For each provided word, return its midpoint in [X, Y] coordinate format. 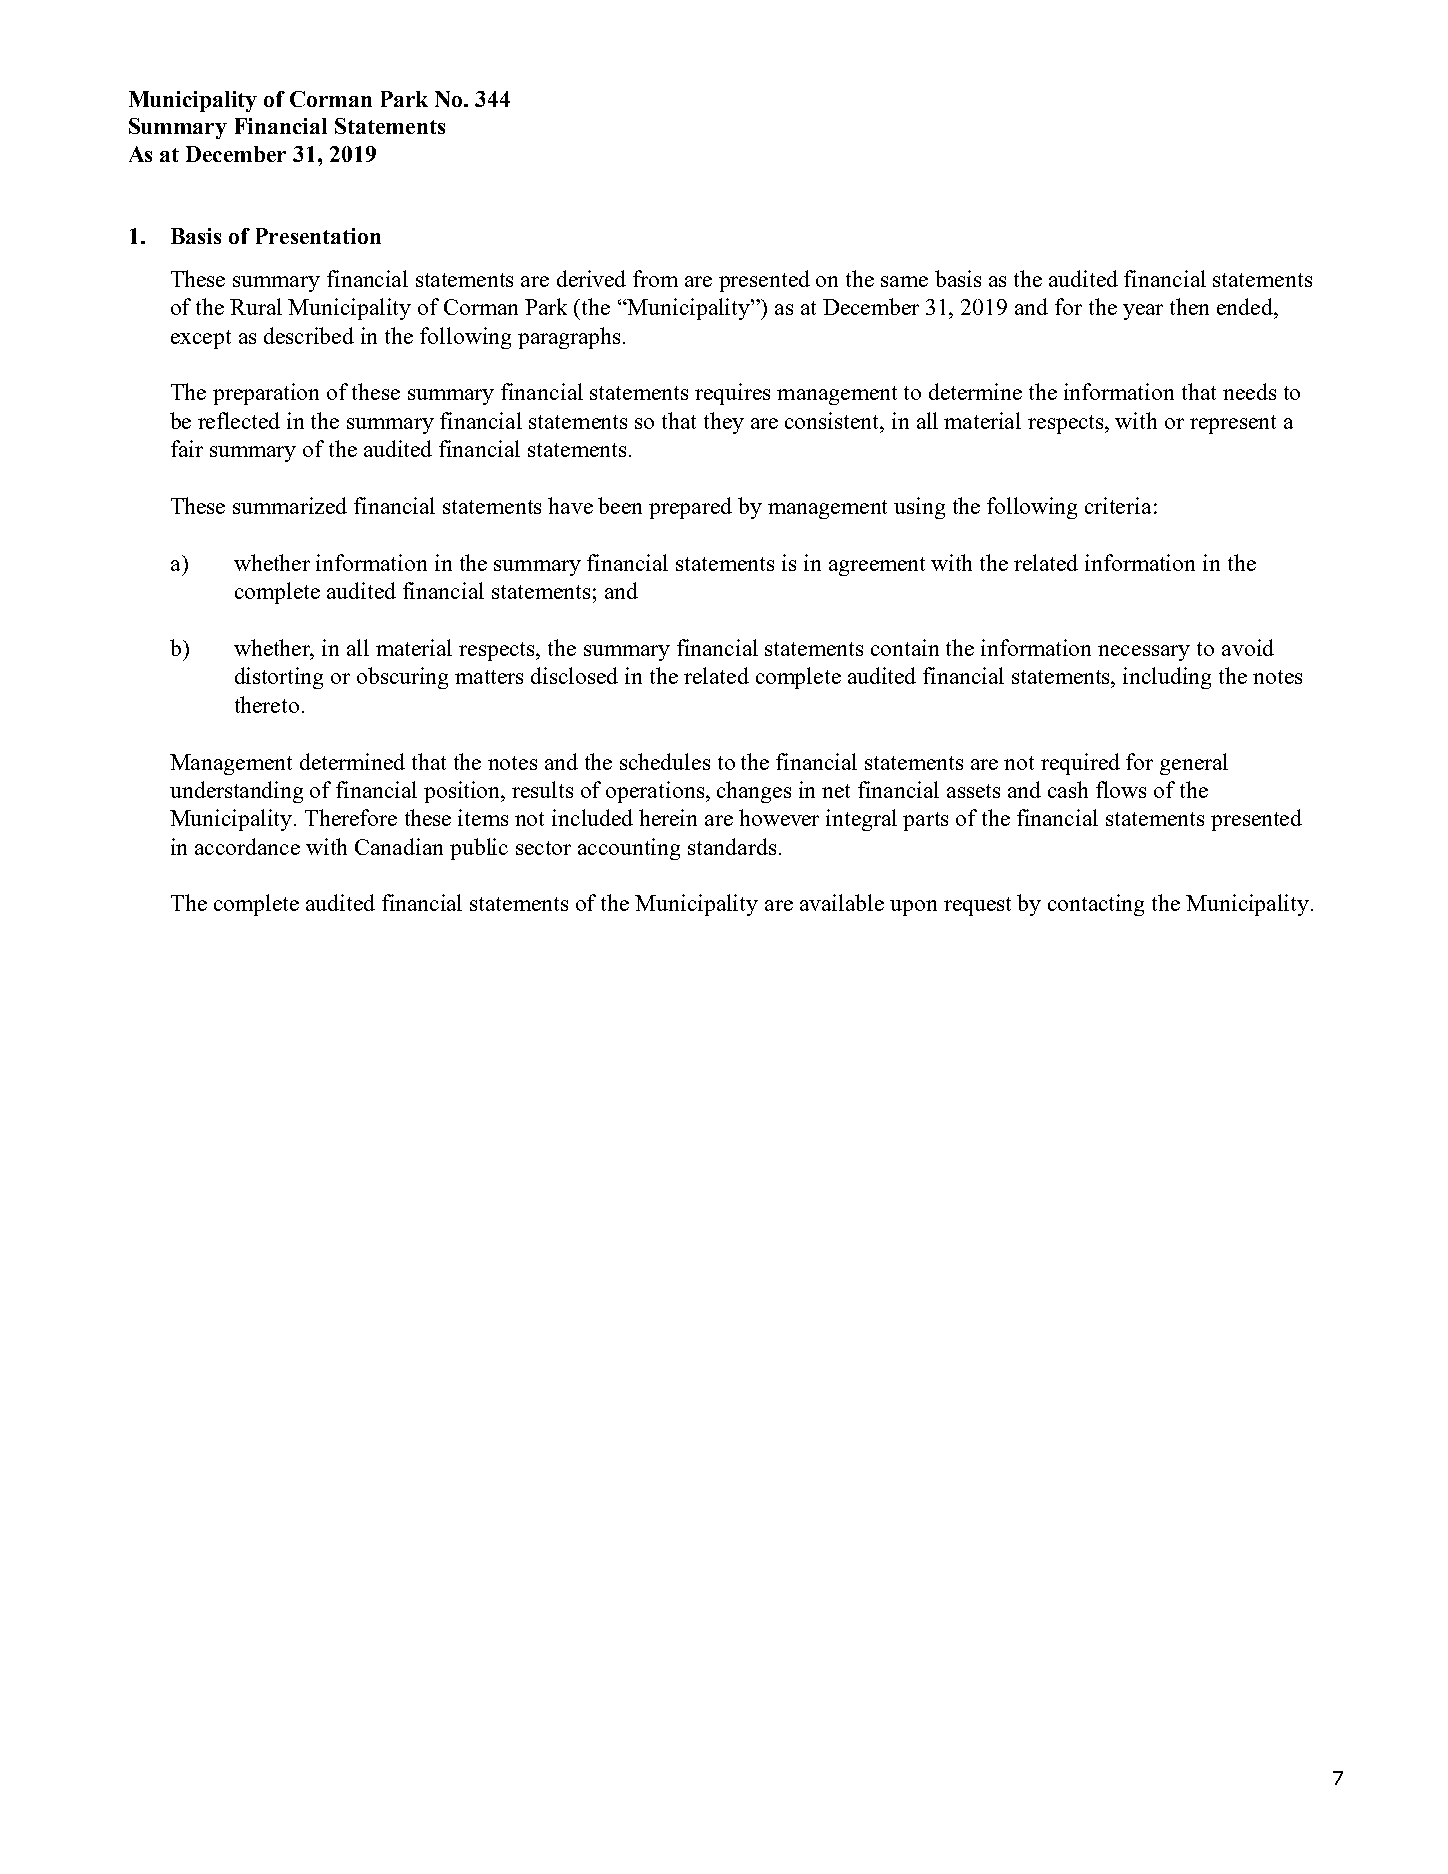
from [655, 278]
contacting [1096, 905]
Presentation [318, 236]
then [1189, 306]
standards [732, 846]
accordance [247, 846]
